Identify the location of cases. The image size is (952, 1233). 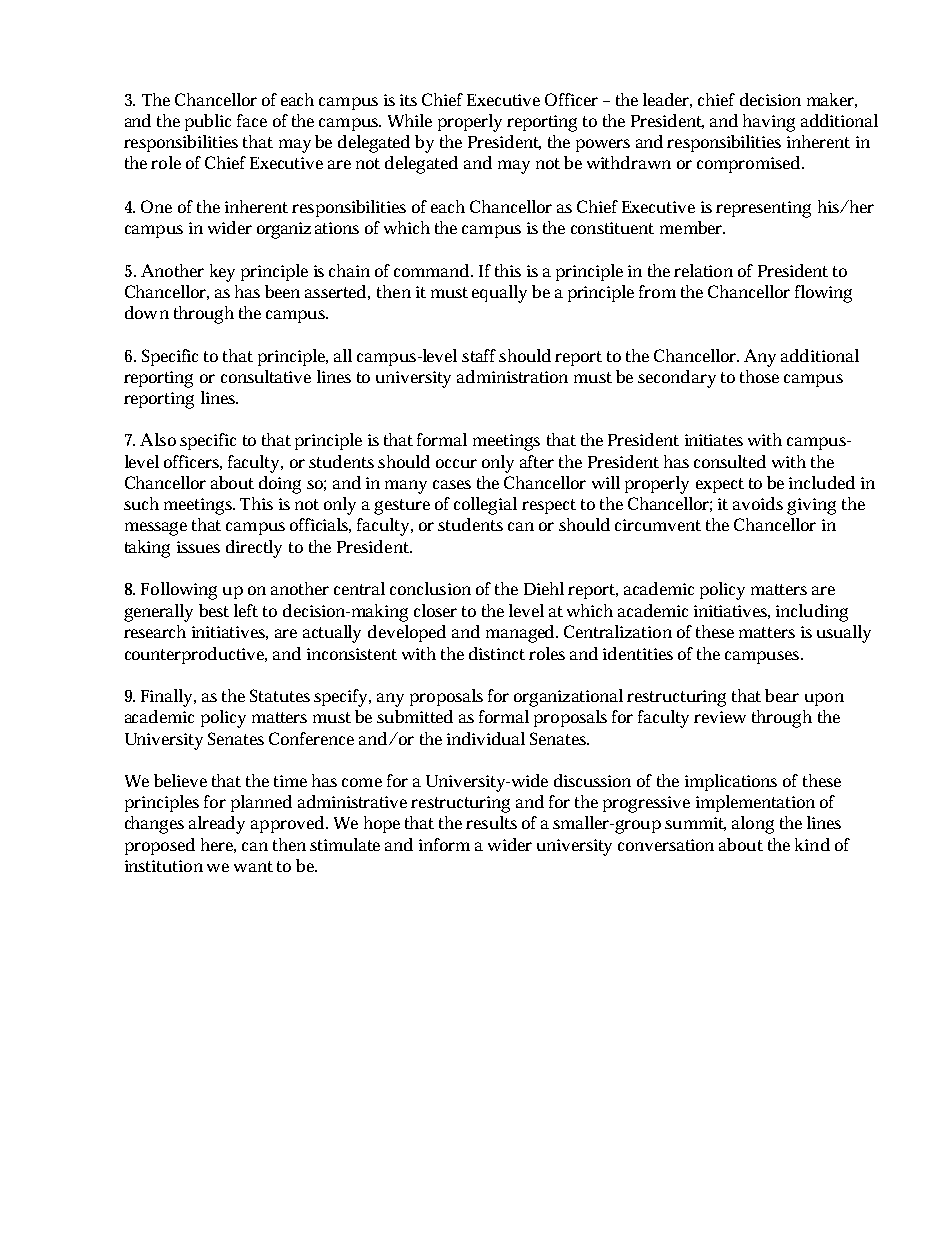
(452, 484).
